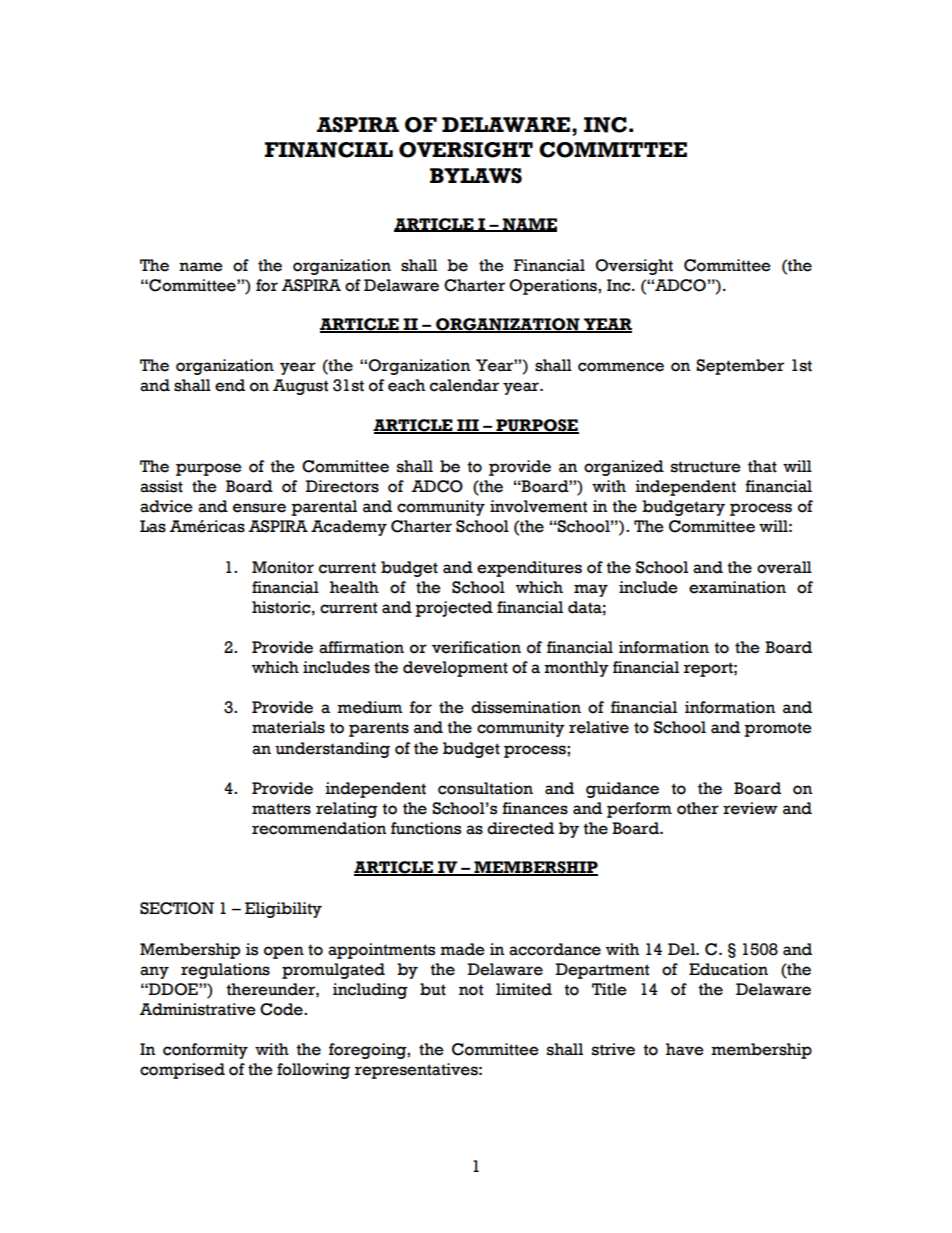 This document has width=952, height=1233. Describe the element at coordinates (554, 287) in the document. I see `Operations` at that location.
